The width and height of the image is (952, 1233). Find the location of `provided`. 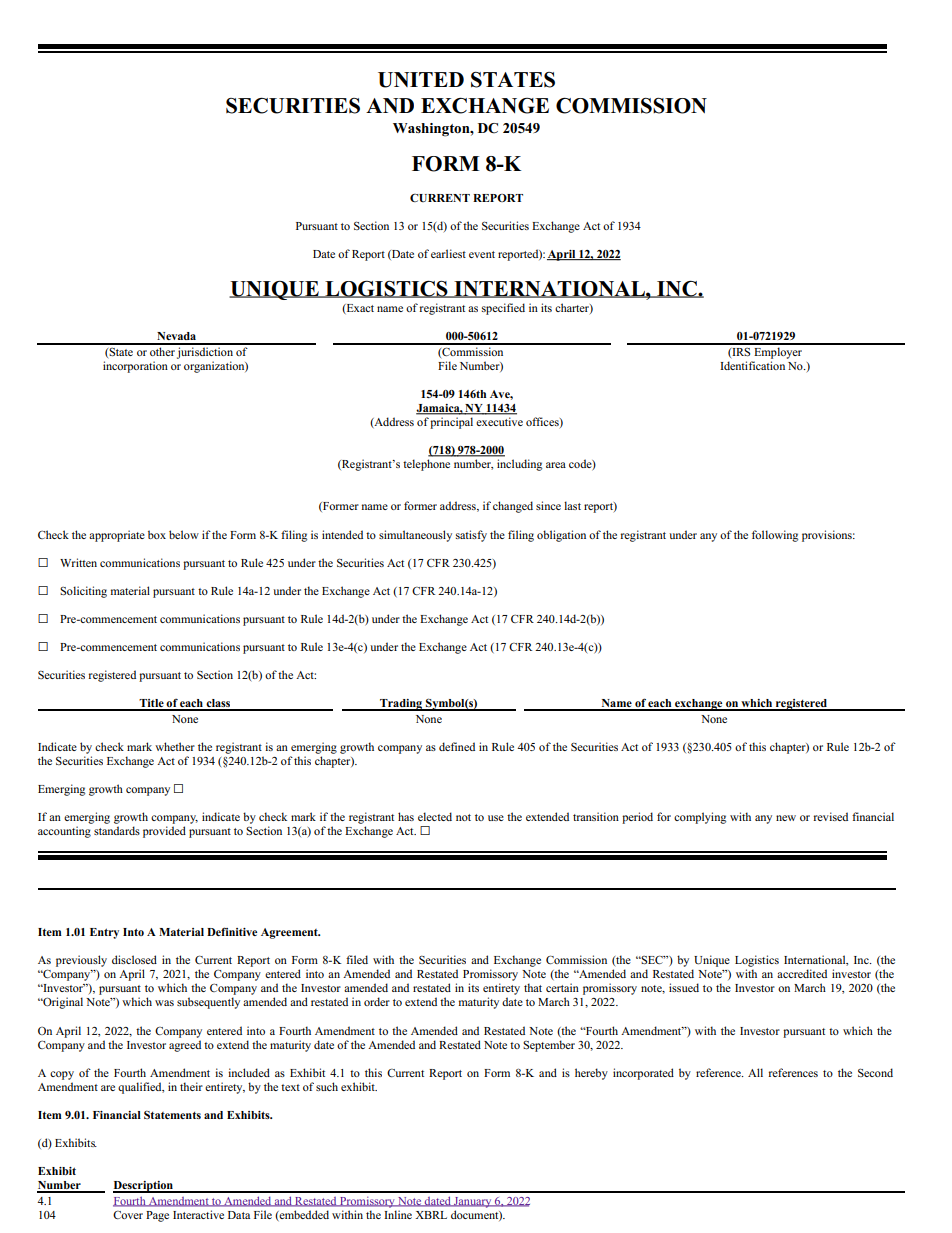

provided is located at coordinates (164, 832).
